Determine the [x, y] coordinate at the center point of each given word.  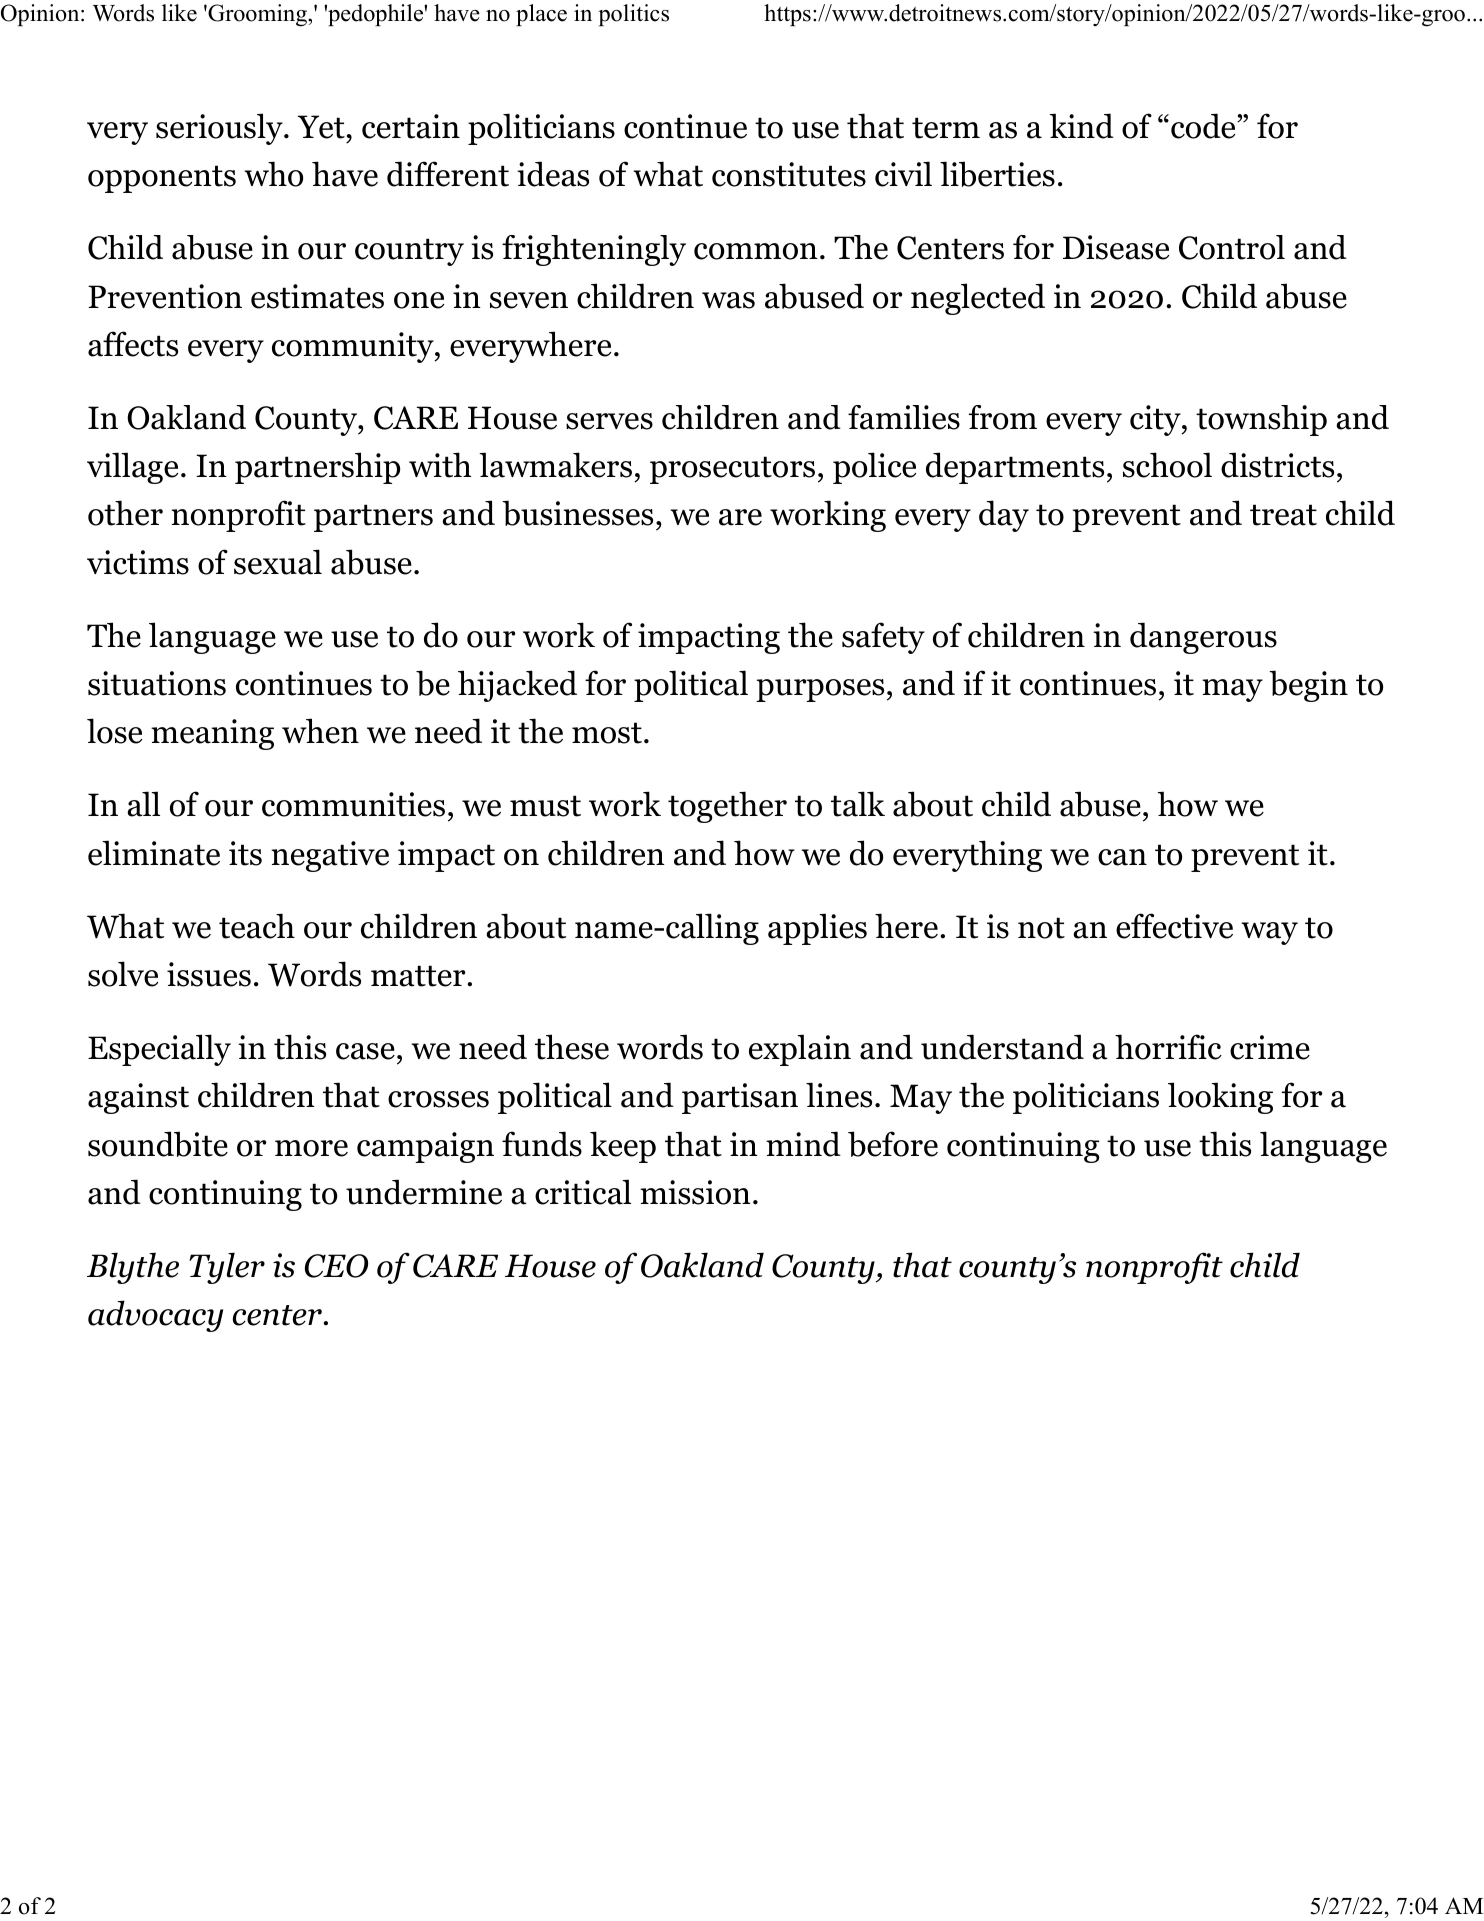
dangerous [1203, 638]
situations [157, 683]
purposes [820, 690]
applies [817, 929]
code [1204, 126]
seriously [220, 129]
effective [1174, 926]
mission [695, 1192]
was [728, 300]
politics [633, 15]
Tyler [227, 1268]
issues [209, 974]
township [1261, 420]
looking [1220, 1098]
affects [133, 344]
